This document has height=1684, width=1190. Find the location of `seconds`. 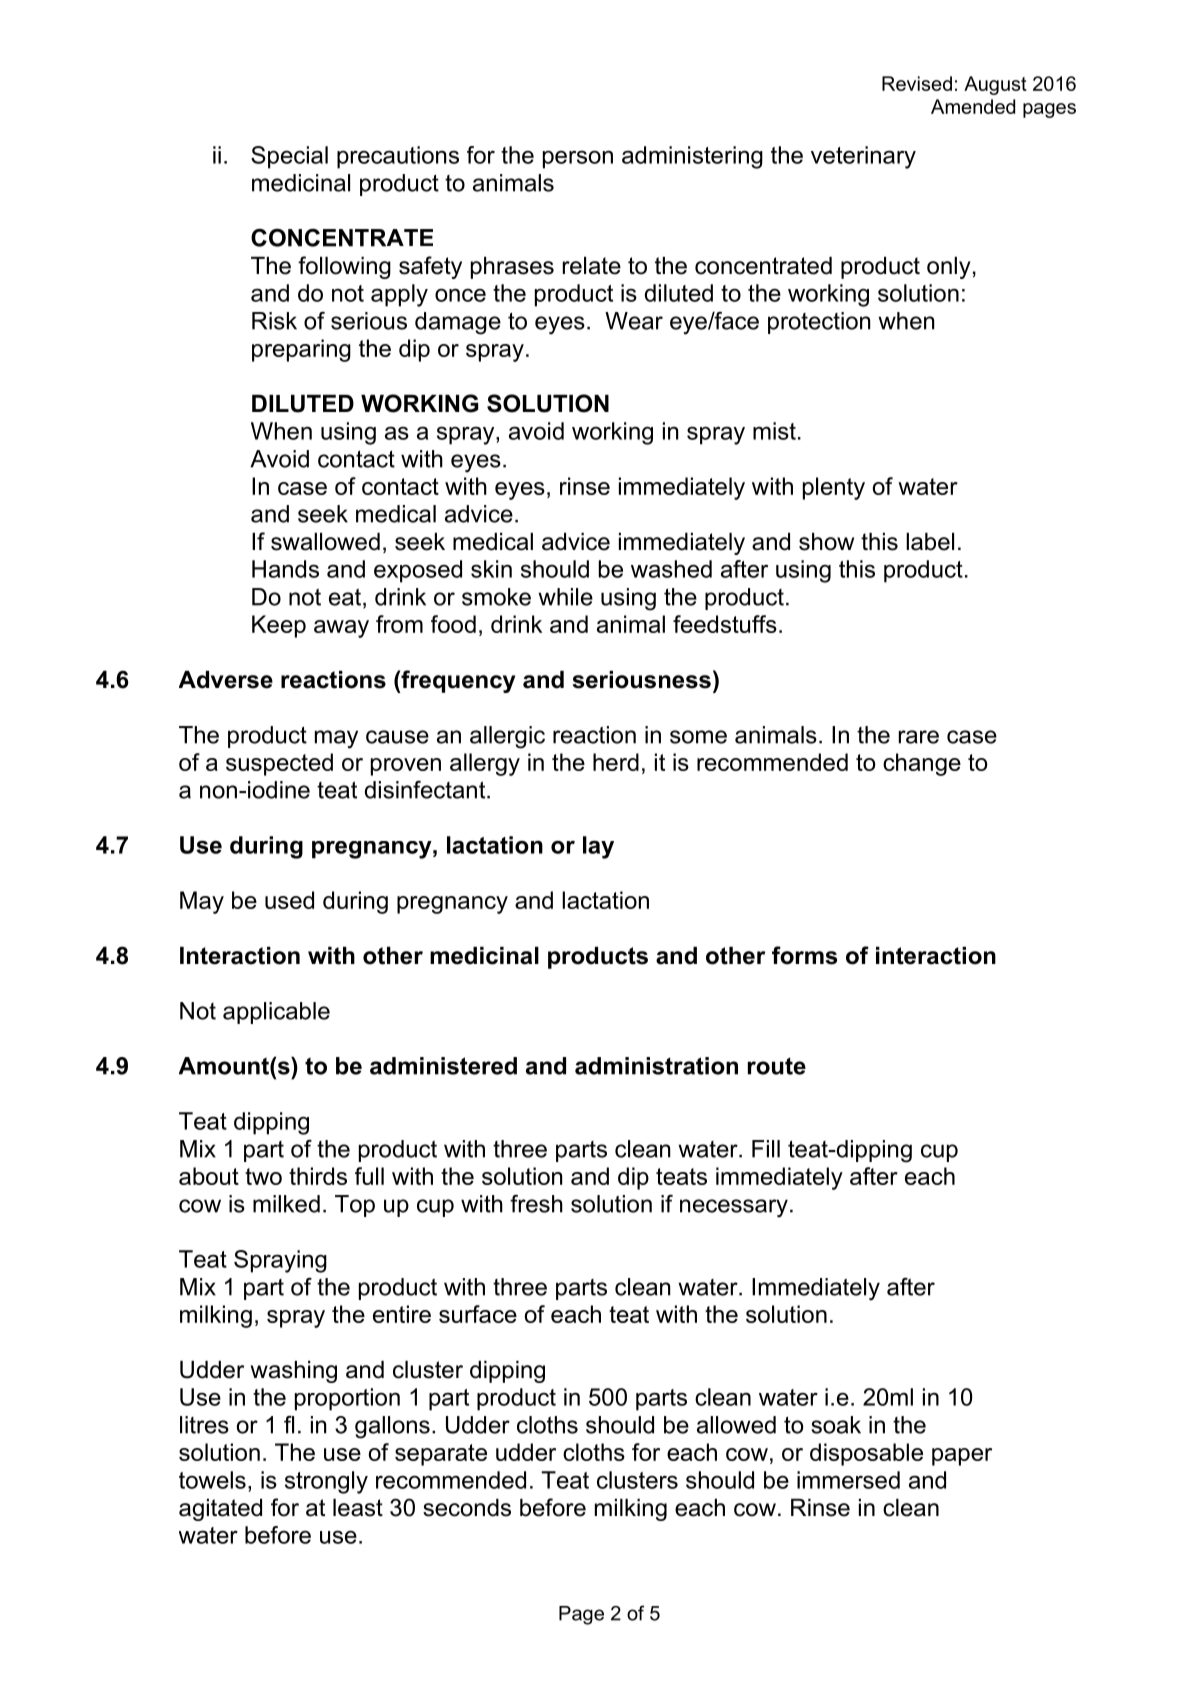

seconds is located at coordinates (467, 1508).
